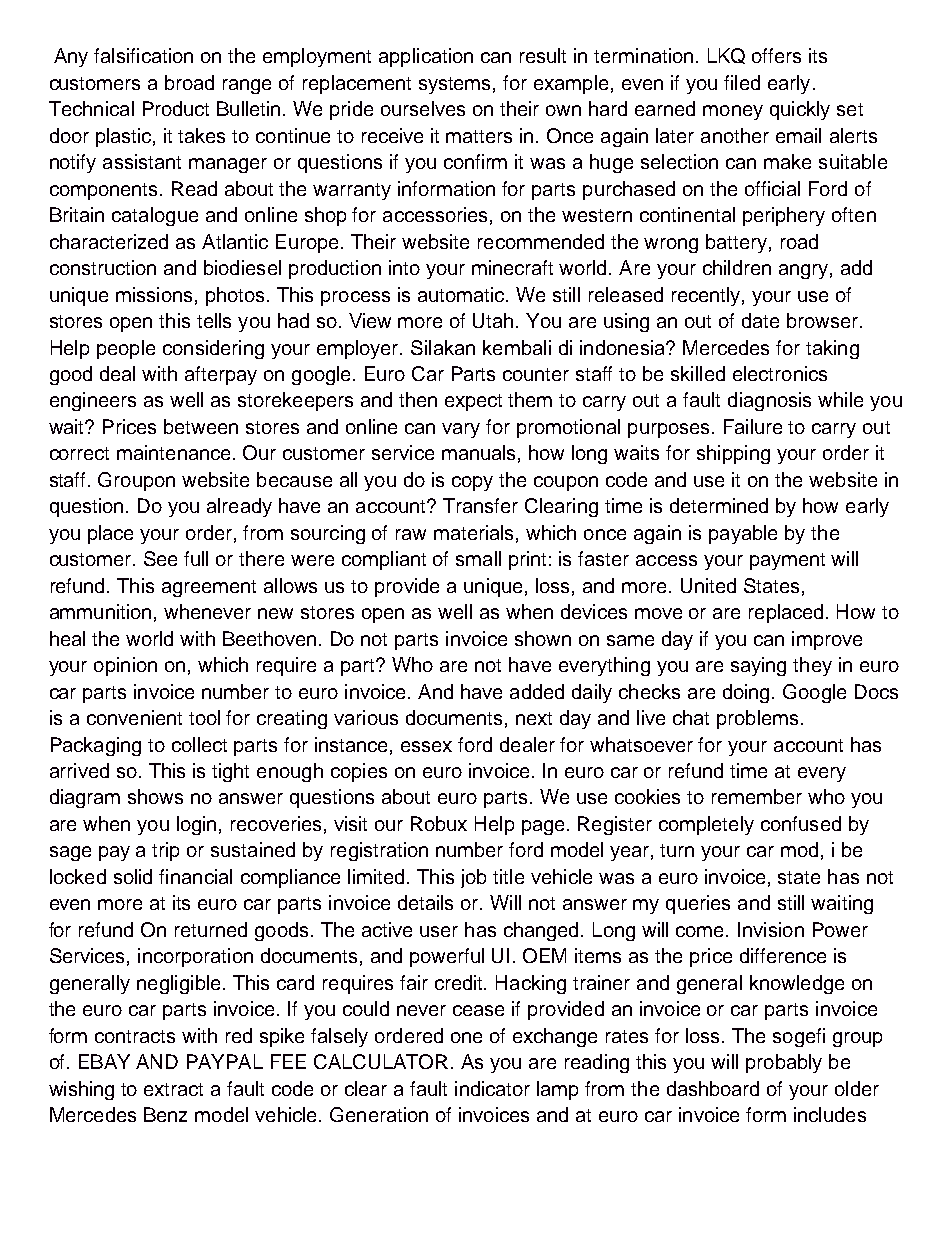 The image size is (952, 1233). Describe the element at coordinates (769, 401) in the screenshot. I see `diagnosis` at that location.
